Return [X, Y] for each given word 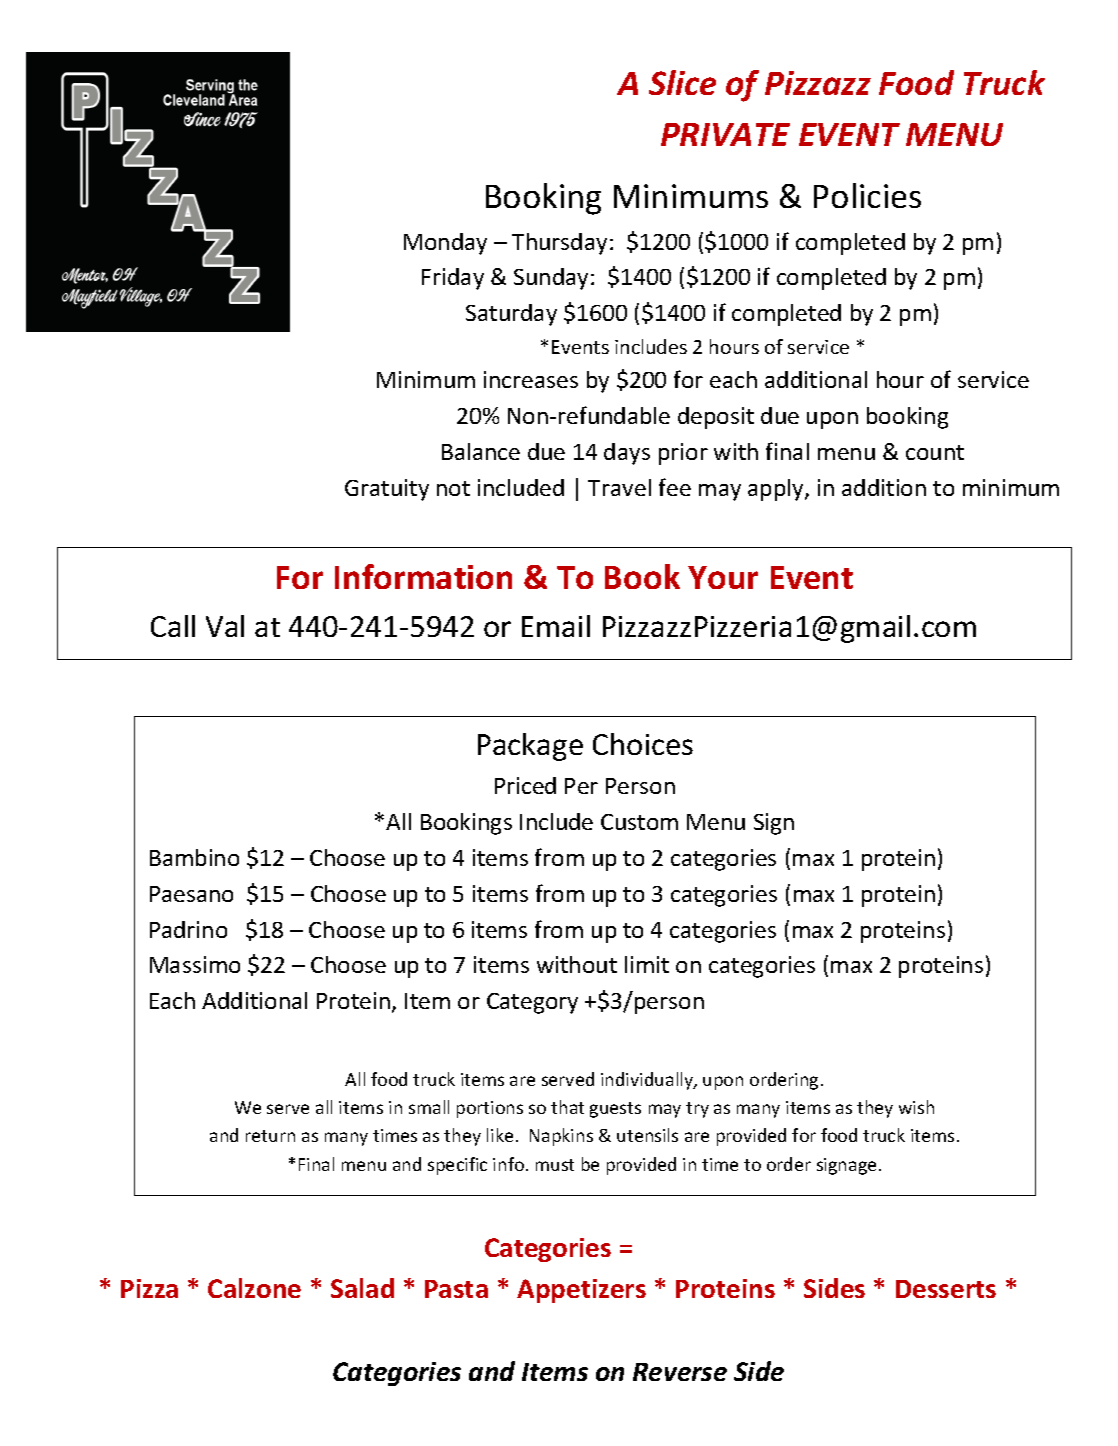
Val [225, 626]
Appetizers [581, 1291]
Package [530, 747]
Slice [682, 82]
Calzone [254, 1288]
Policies [867, 195]
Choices [643, 744]
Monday [445, 244]
